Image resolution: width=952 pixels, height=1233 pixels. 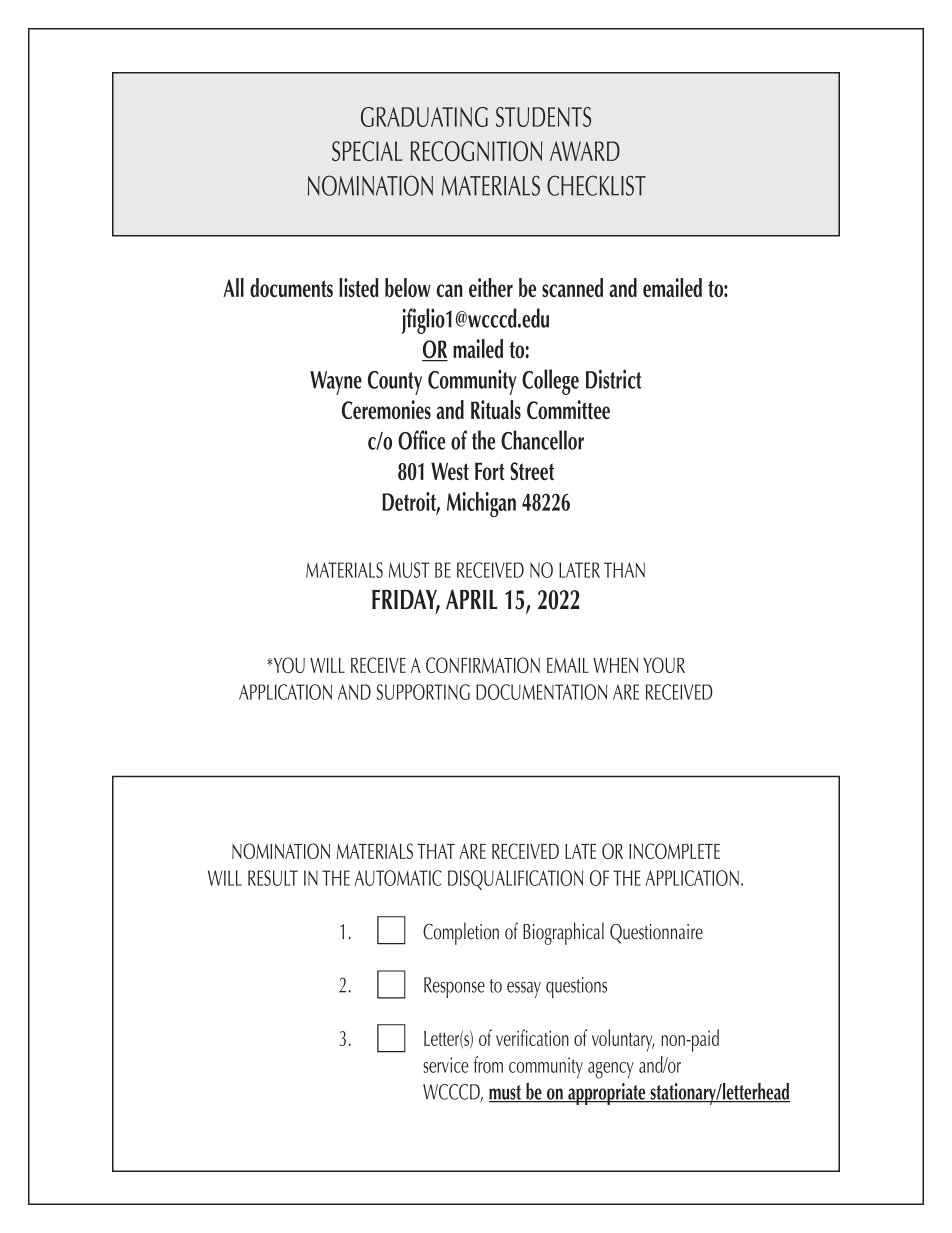 What do you see at coordinates (406, 600) in the screenshot?
I see `FRIDAY` at bounding box center [406, 600].
